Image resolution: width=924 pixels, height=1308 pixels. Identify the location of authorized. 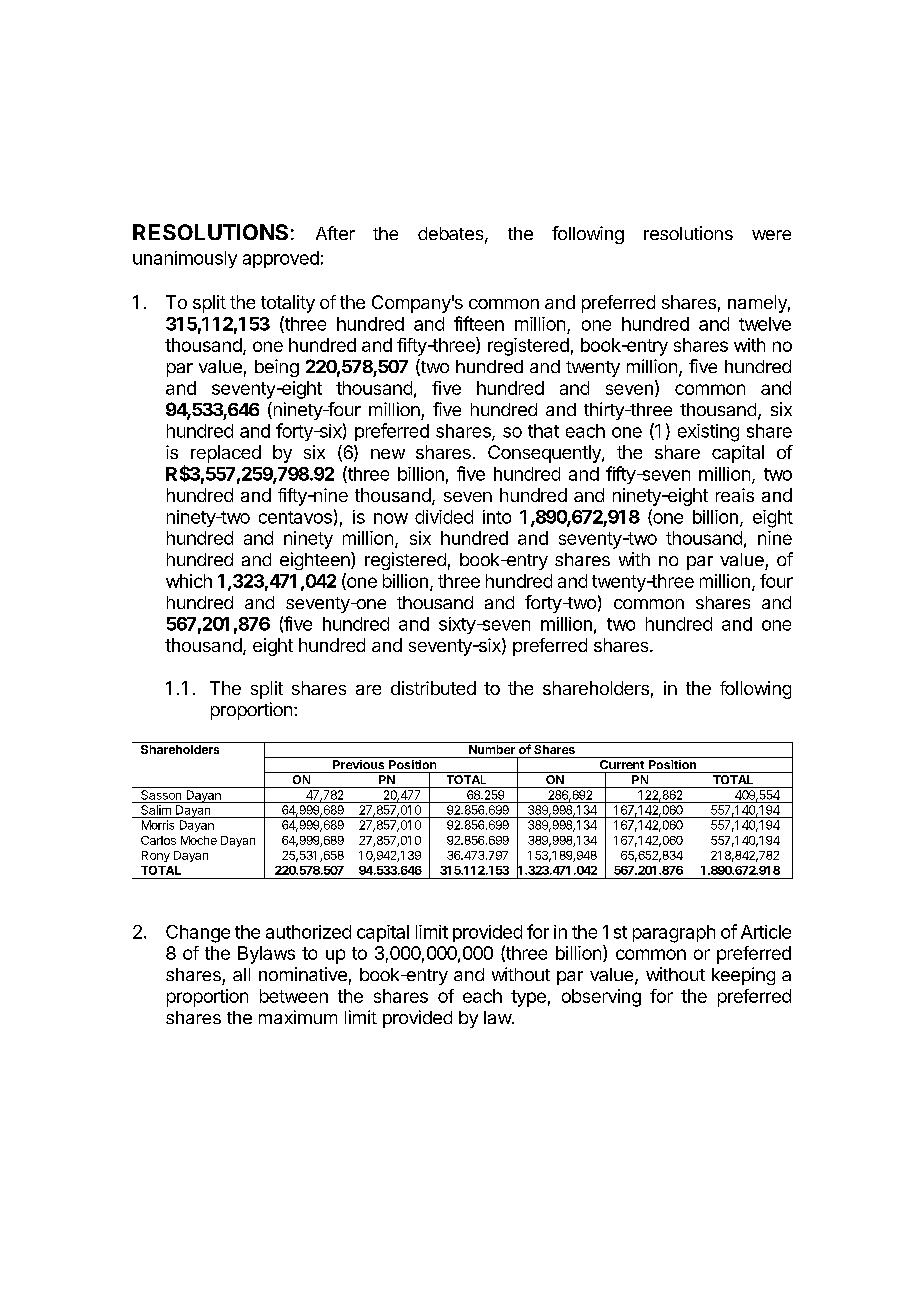
(308, 932).
